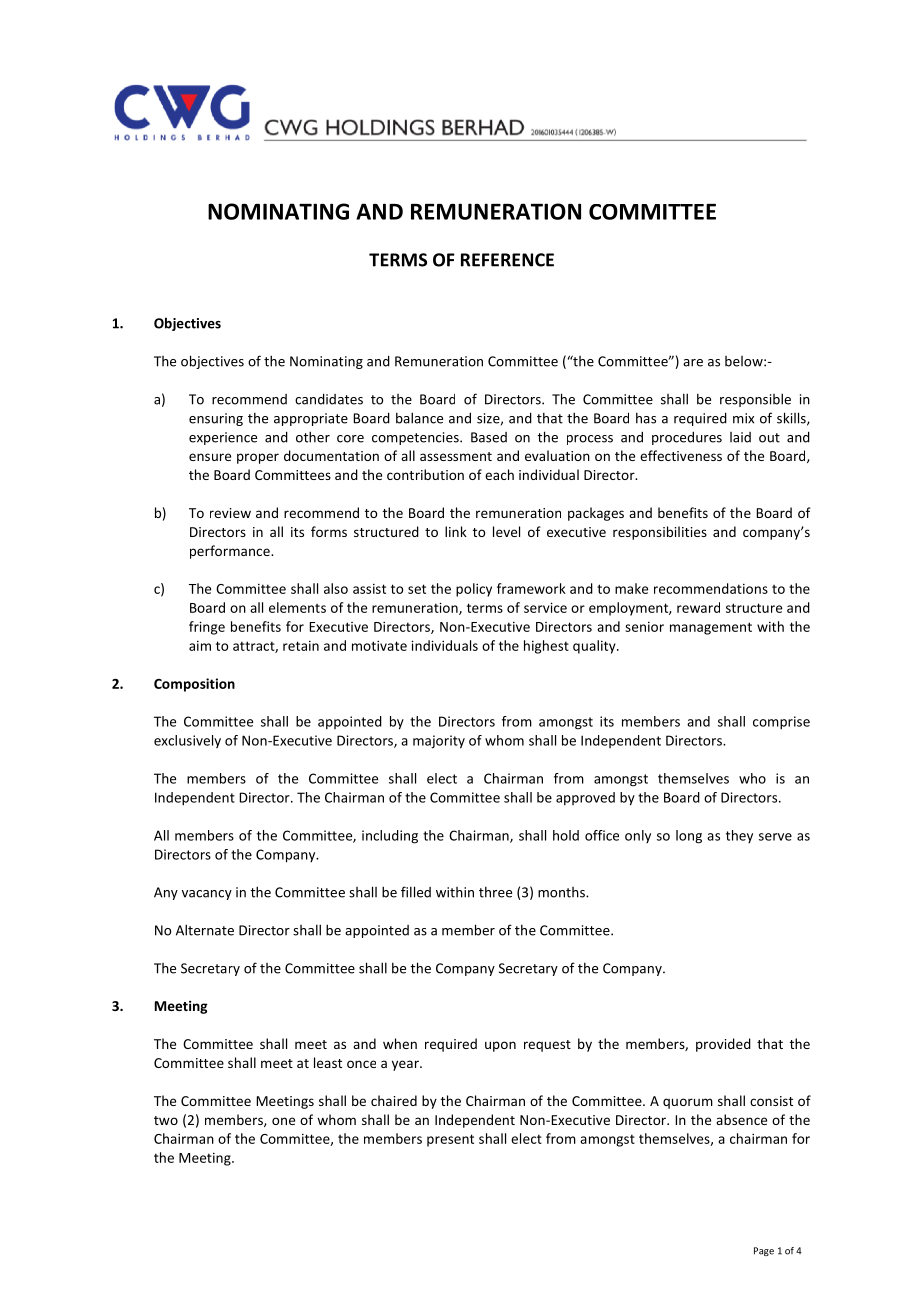 The width and height of the page is (924, 1308). What do you see at coordinates (439, 742) in the page?
I see `majority` at bounding box center [439, 742].
